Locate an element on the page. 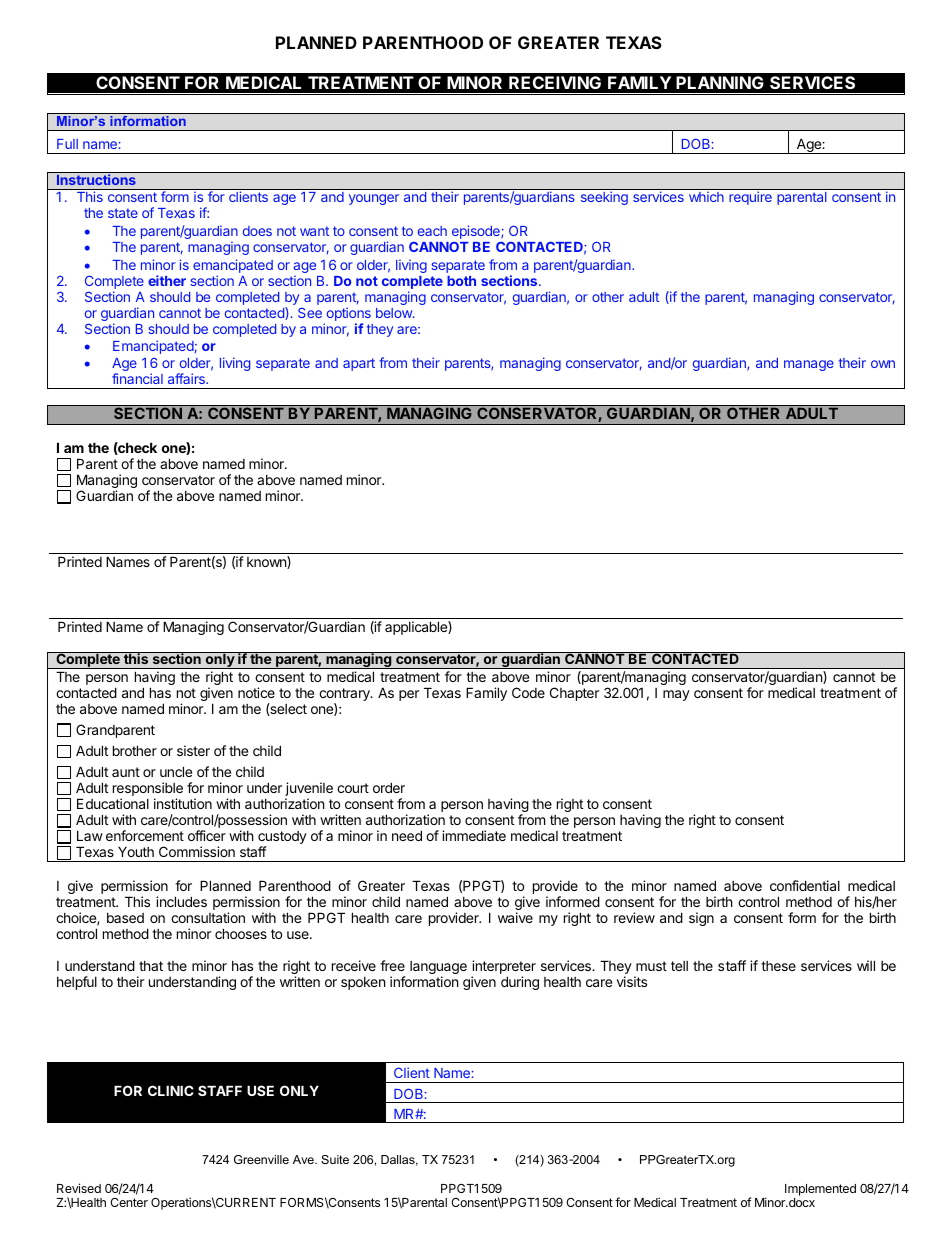 The width and height of the image is (952, 1233). younger is located at coordinates (374, 199).
